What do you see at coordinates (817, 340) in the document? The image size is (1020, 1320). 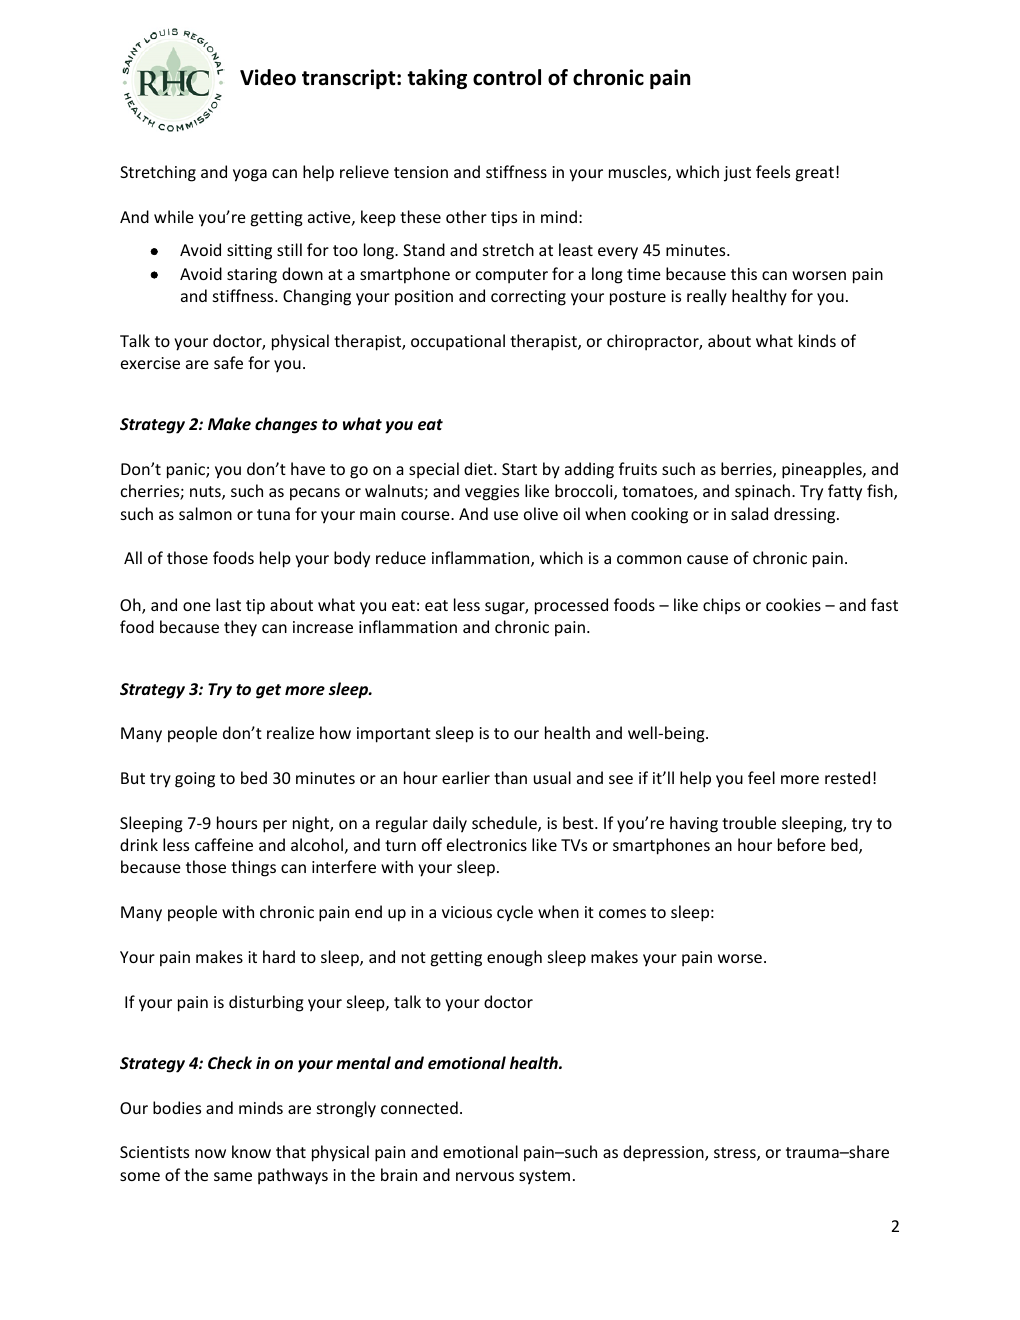 I see `kinds` at bounding box center [817, 340].
